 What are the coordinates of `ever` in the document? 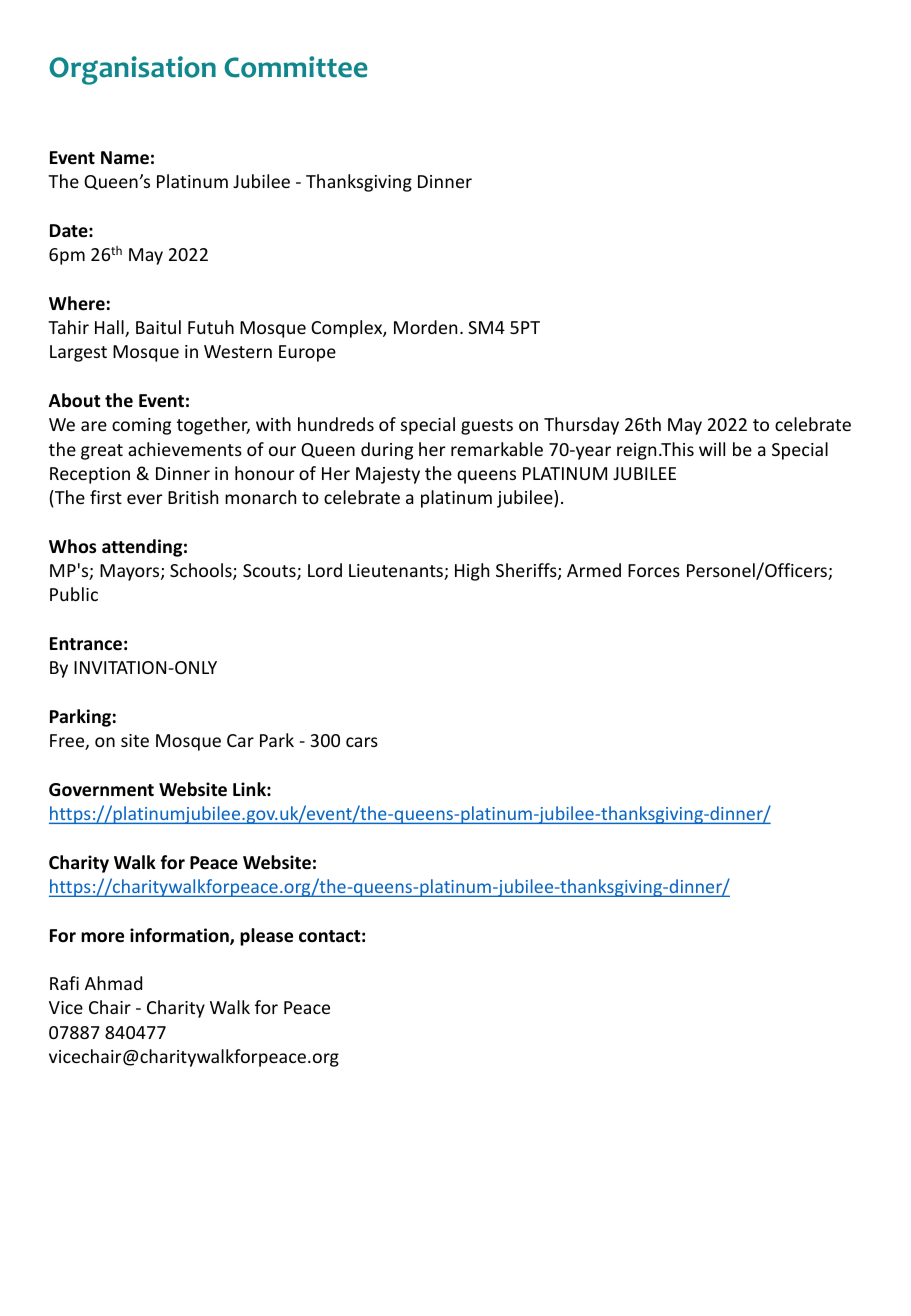 It's located at (145, 499).
